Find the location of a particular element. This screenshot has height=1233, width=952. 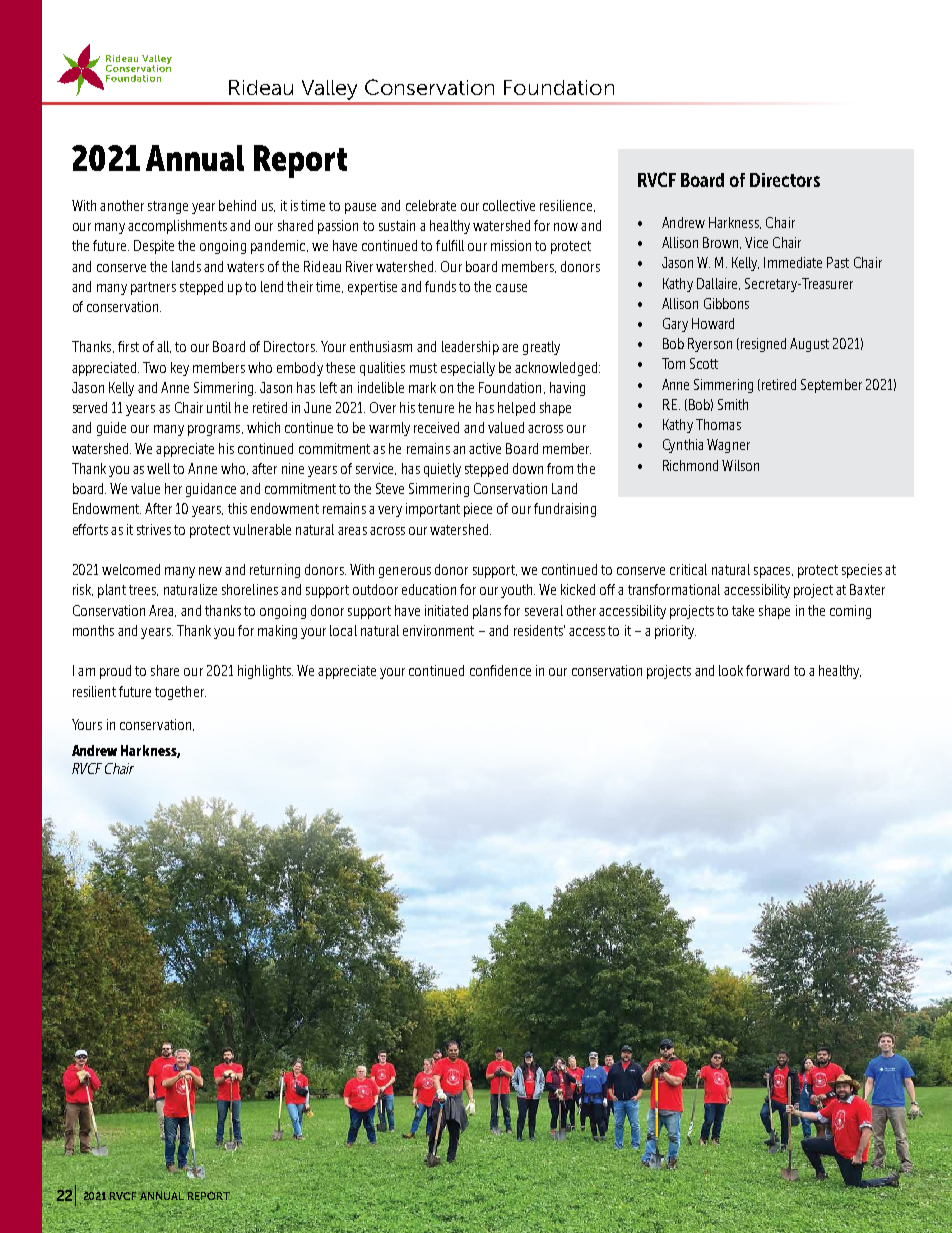

Brown is located at coordinates (722, 243).
